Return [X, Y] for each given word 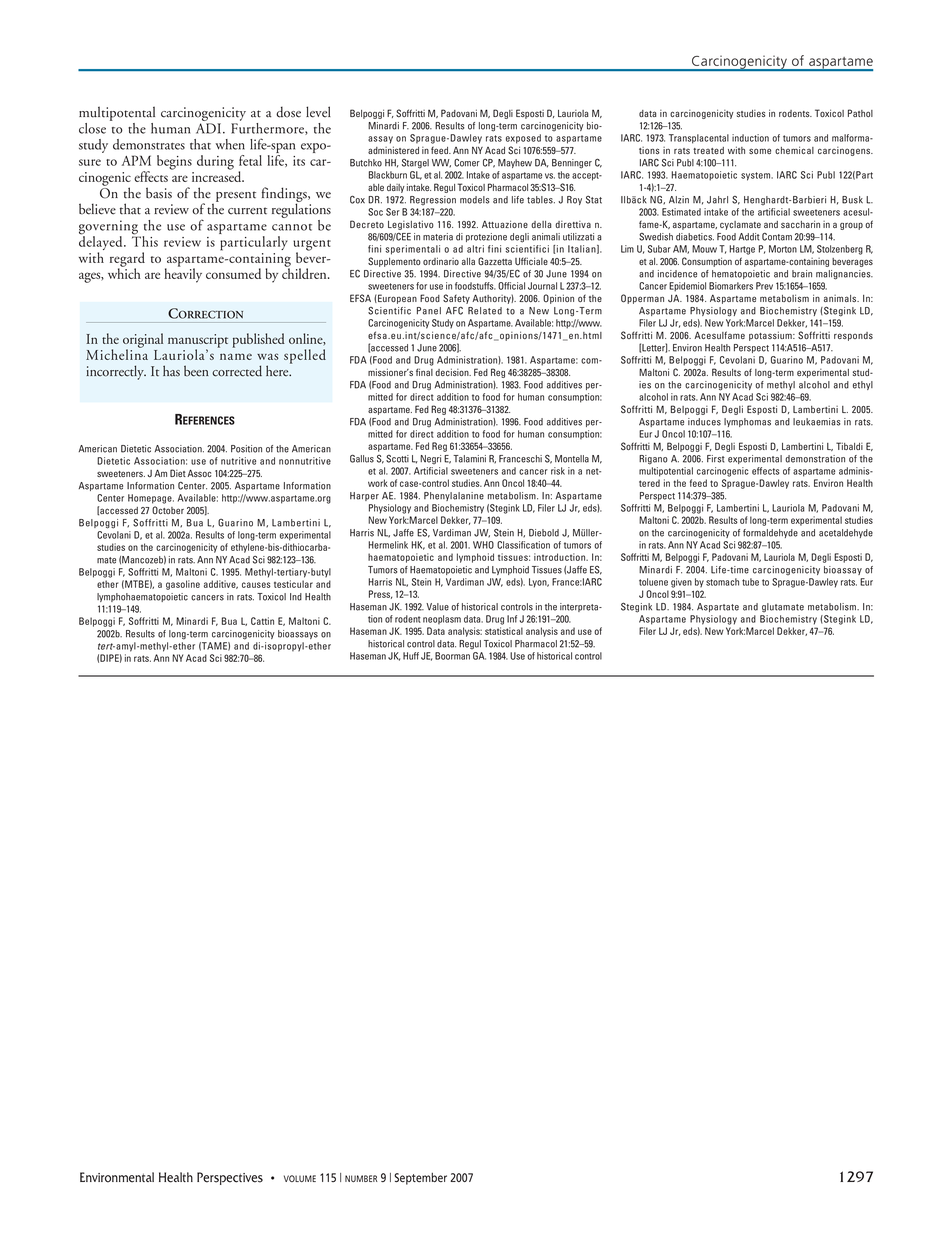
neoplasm [442, 619]
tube [750, 582]
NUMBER [361, 1178]
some [760, 151]
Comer [467, 163]
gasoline [183, 585]
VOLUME [300, 1178]
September [420, 1179]
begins [174, 162]
